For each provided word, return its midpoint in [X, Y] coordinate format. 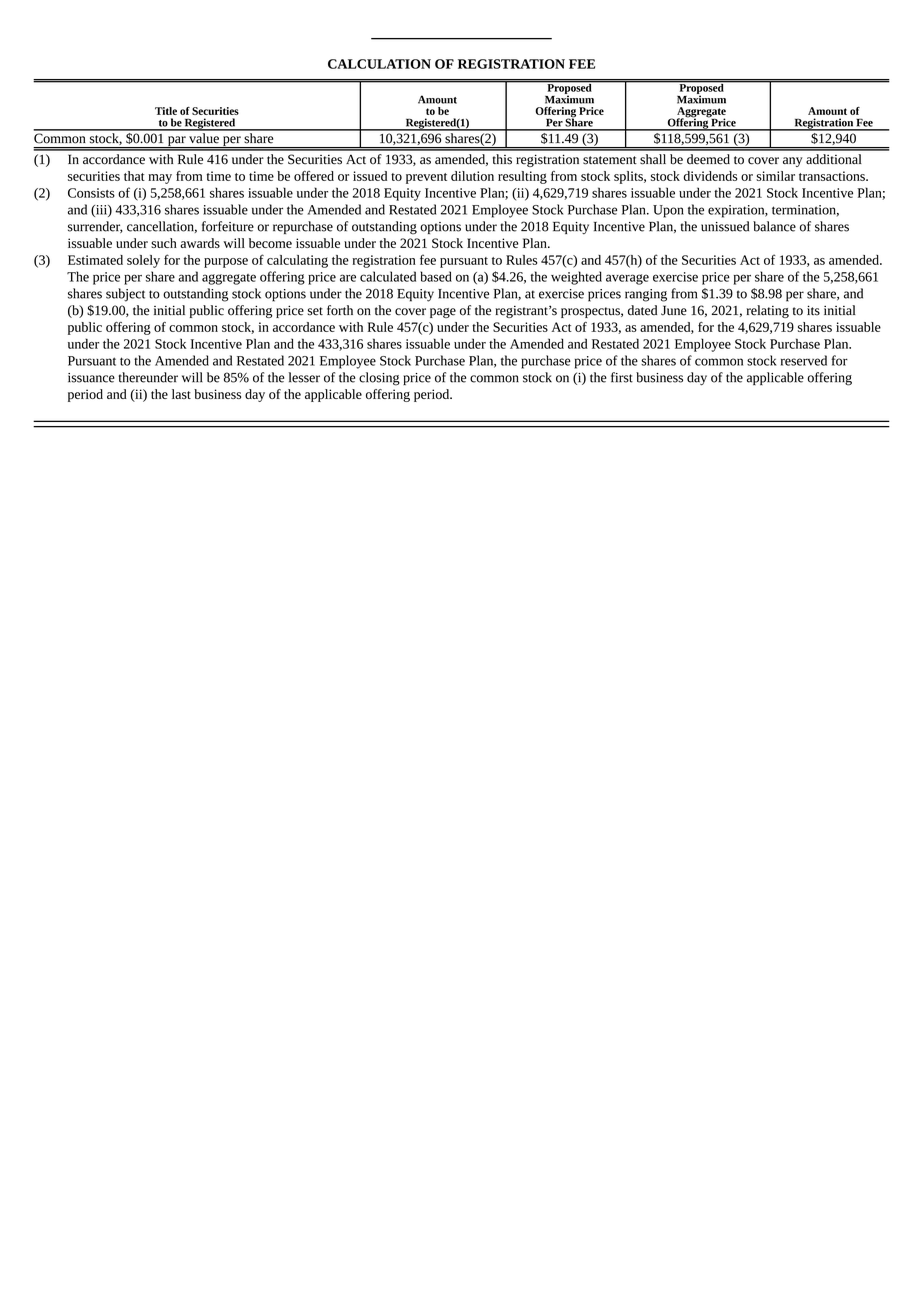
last [181, 394]
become [270, 243]
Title [166, 111]
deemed [708, 159]
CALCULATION [379, 64]
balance [774, 226]
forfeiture [228, 226]
